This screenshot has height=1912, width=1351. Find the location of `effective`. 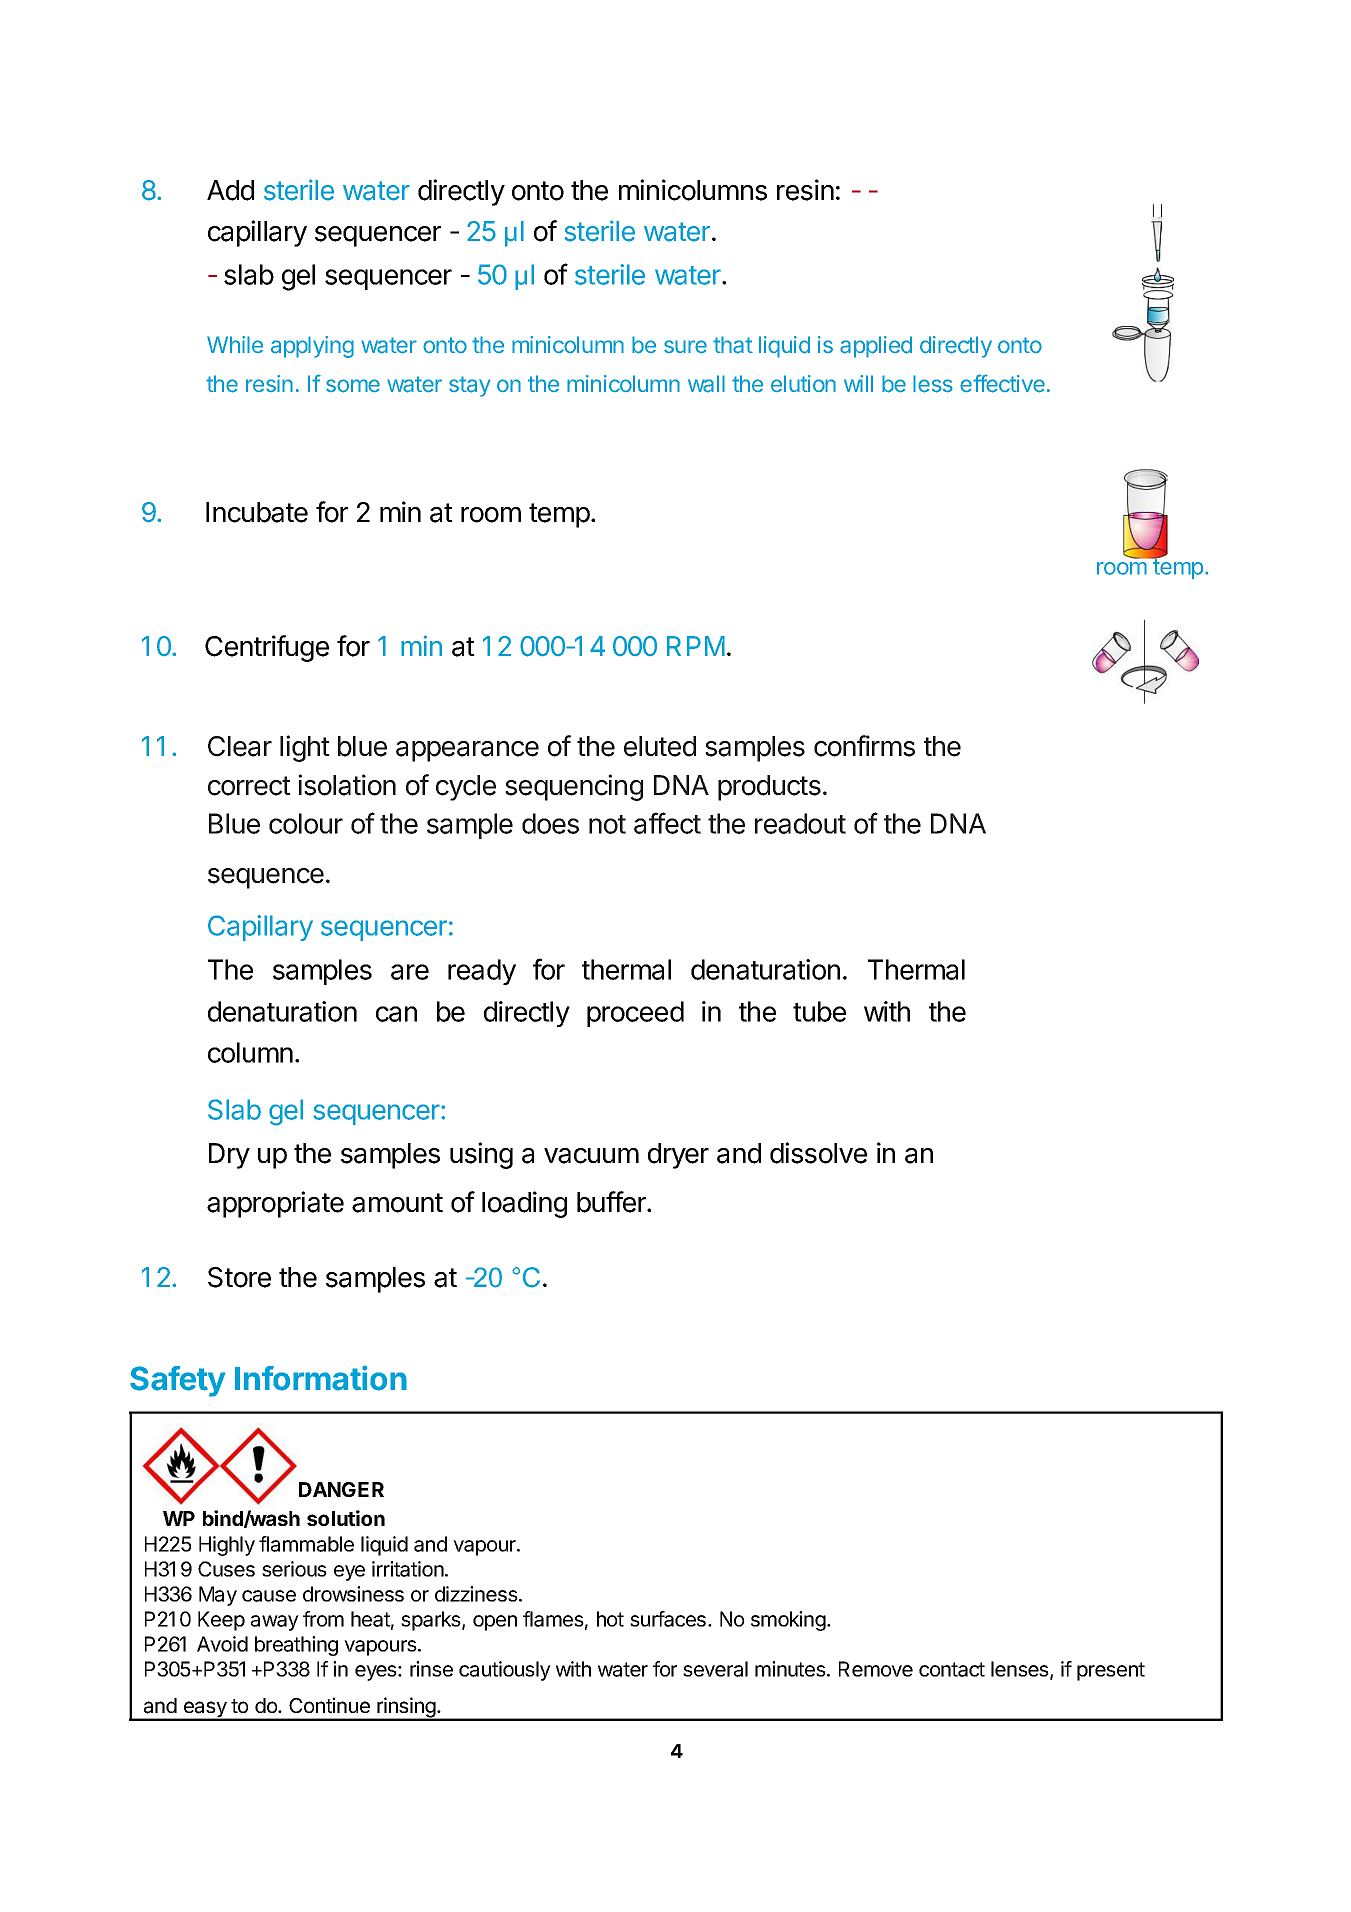

effective is located at coordinates (1002, 383).
